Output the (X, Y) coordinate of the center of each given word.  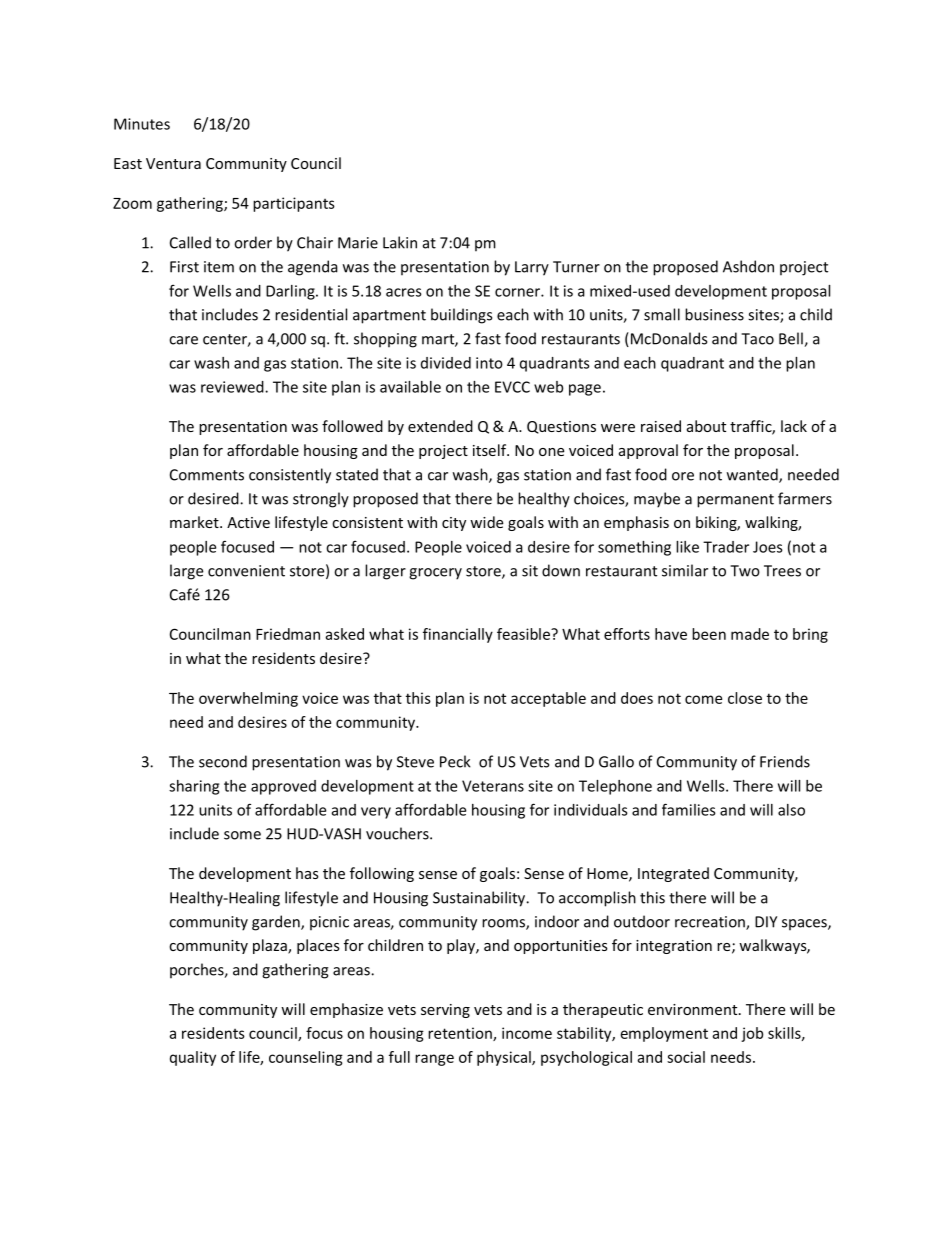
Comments (207, 475)
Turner (576, 267)
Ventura (173, 163)
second (223, 761)
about (706, 426)
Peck (455, 761)
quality (193, 1058)
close (745, 698)
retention (461, 1034)
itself (491, 450)
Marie (358, 243)
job (752, 1034)
